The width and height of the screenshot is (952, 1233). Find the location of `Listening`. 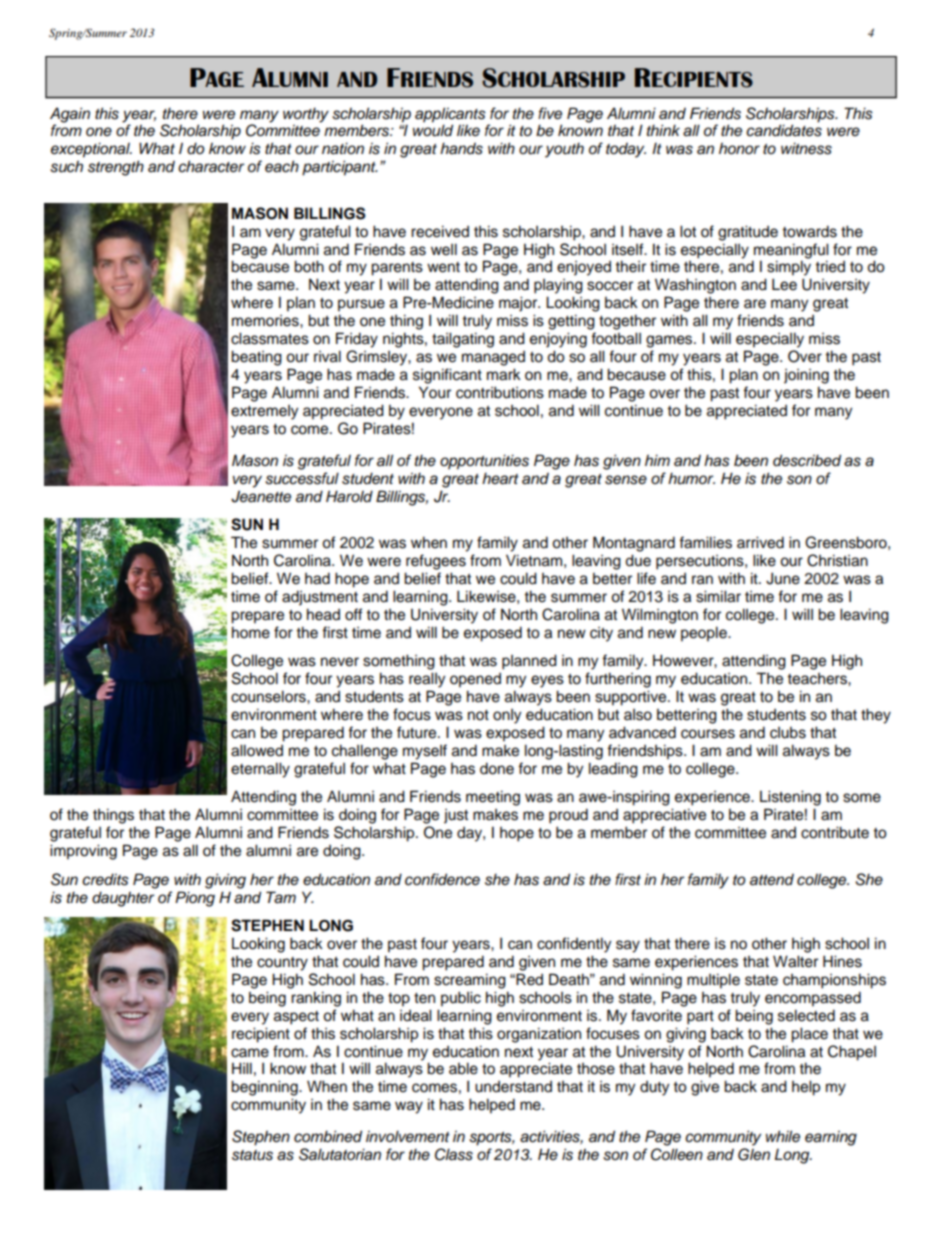

Listening is located at coordinates (790, 798).
